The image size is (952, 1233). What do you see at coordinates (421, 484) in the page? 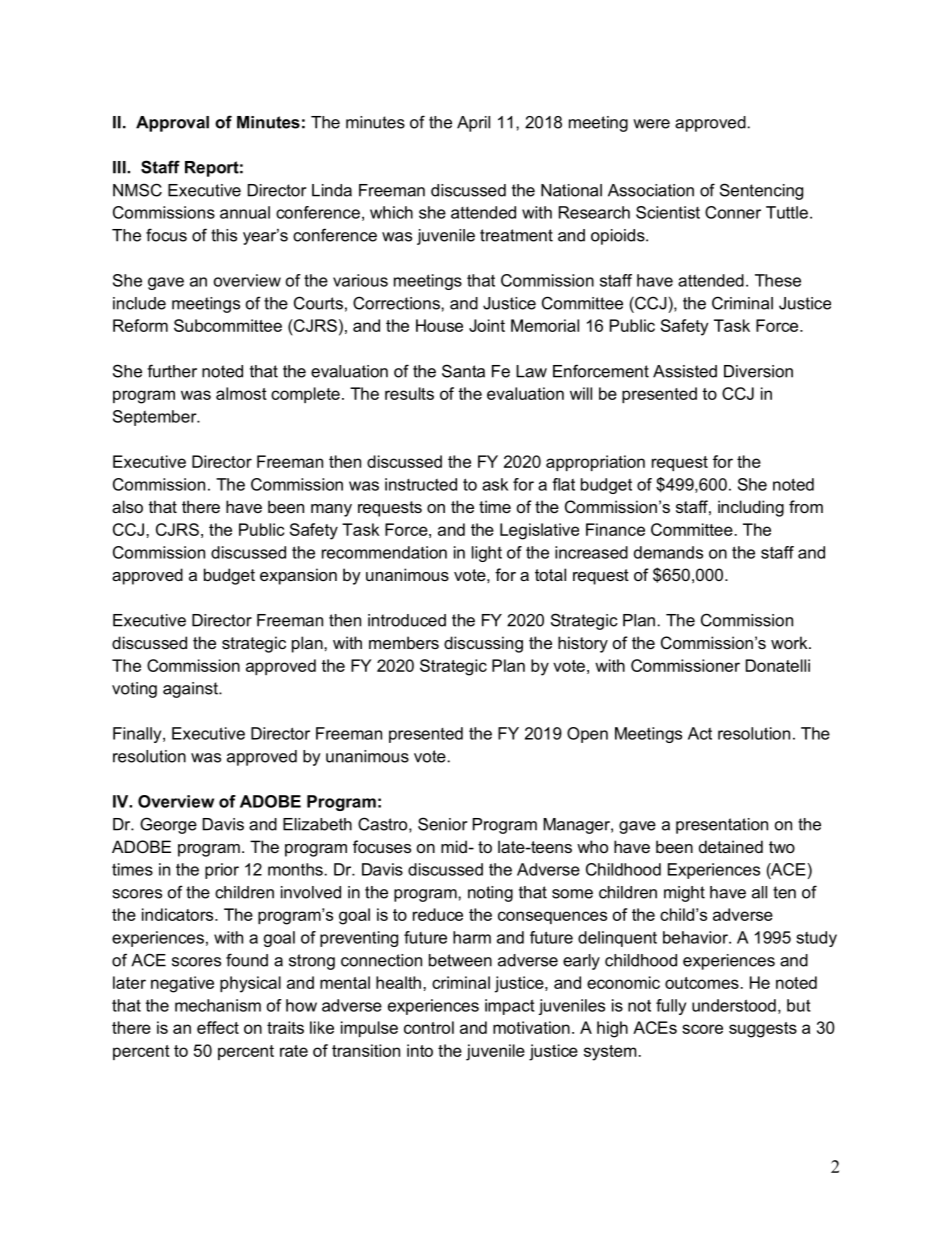
I see `instructed` at bounding box center [421, 484].
